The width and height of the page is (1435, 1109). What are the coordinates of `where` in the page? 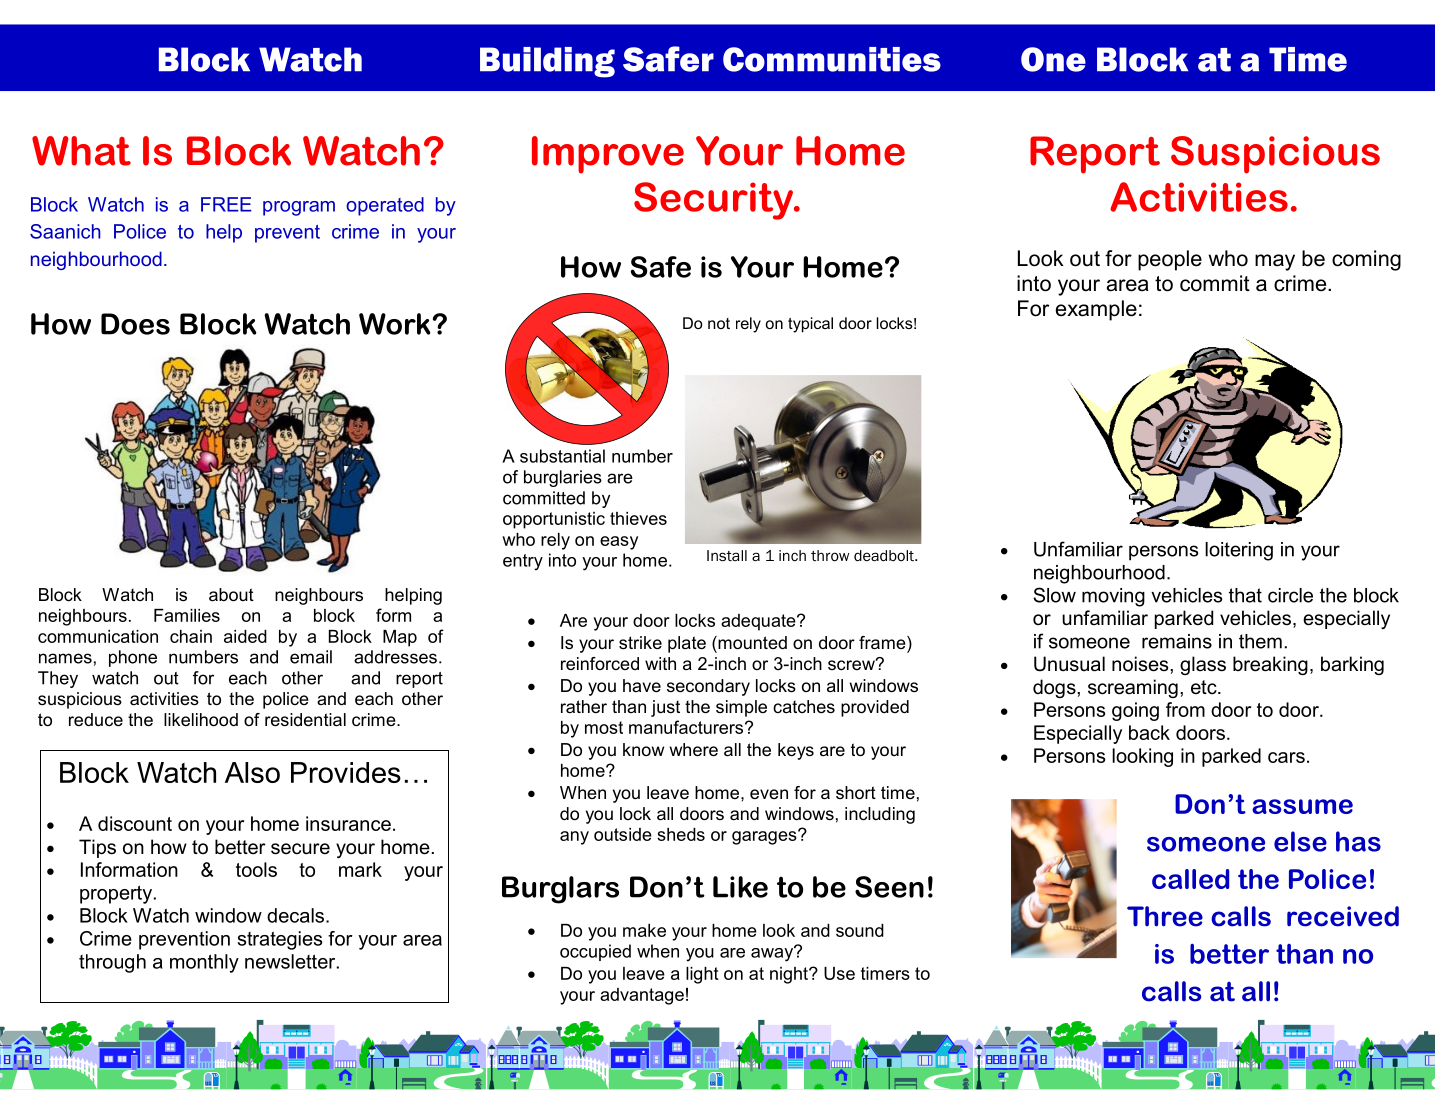 It's located at (693, 750).
